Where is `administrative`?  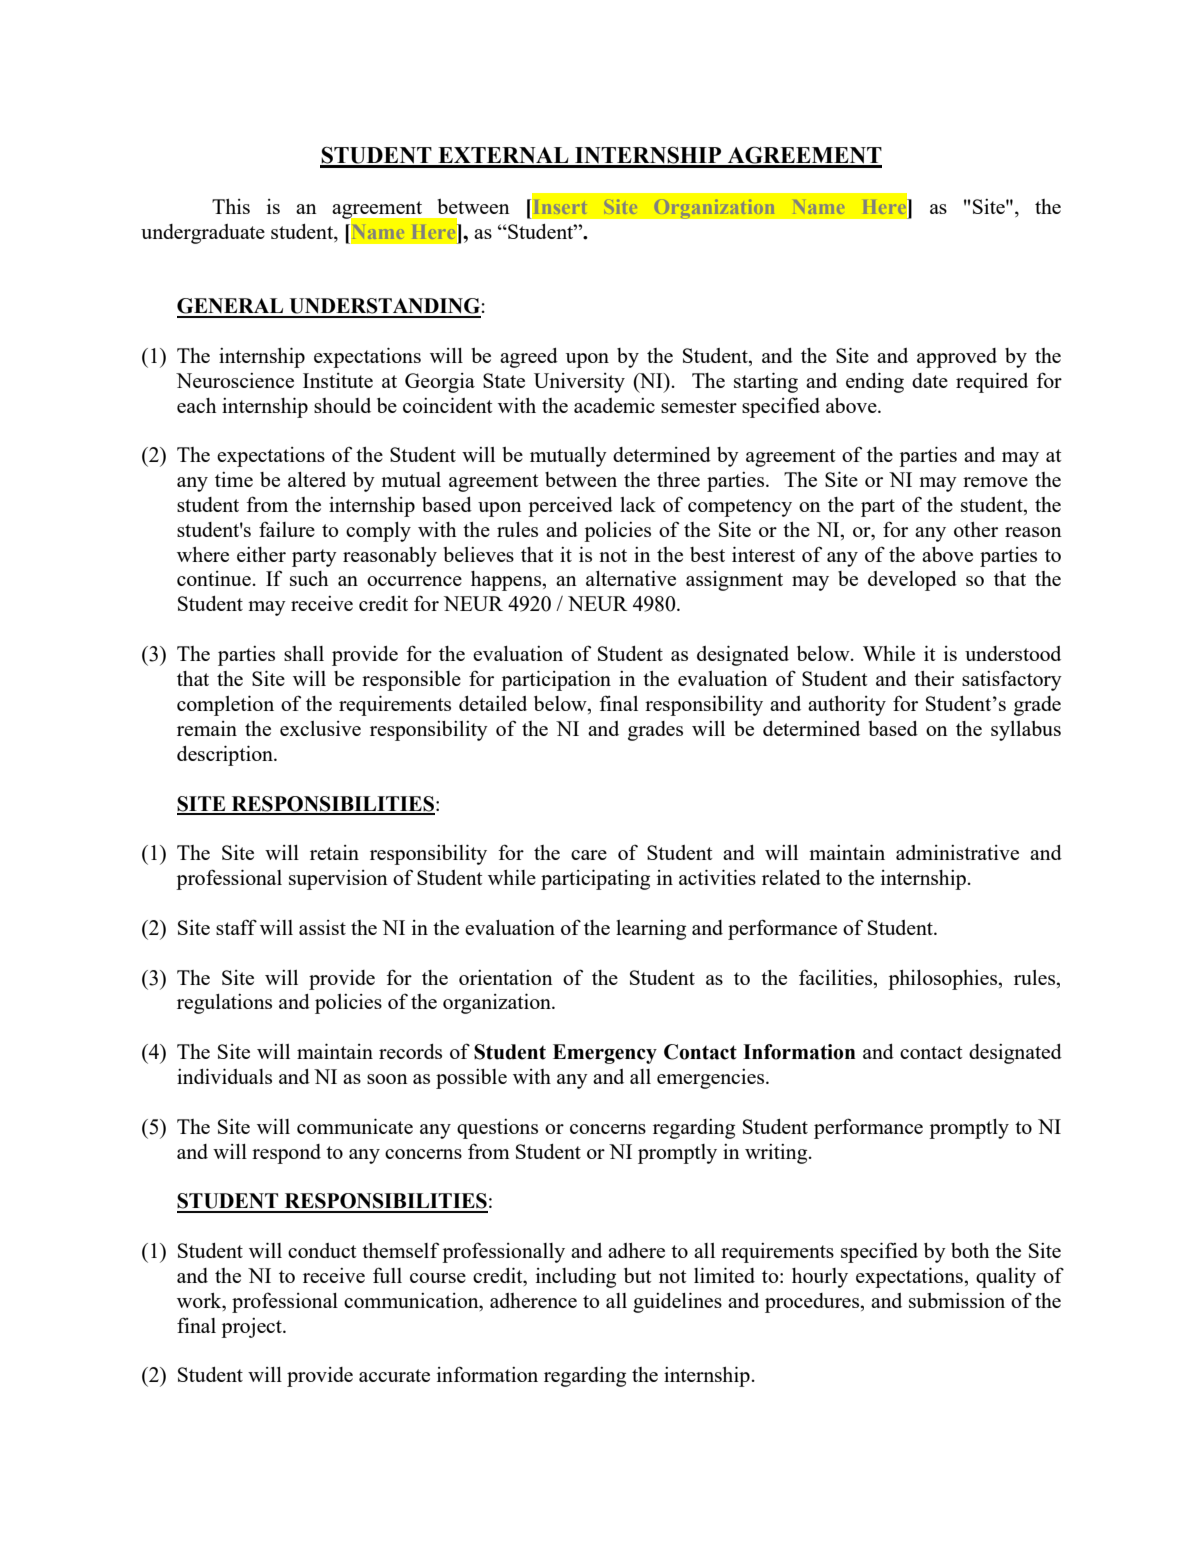 administrative is located at coordinates (957, 852).
